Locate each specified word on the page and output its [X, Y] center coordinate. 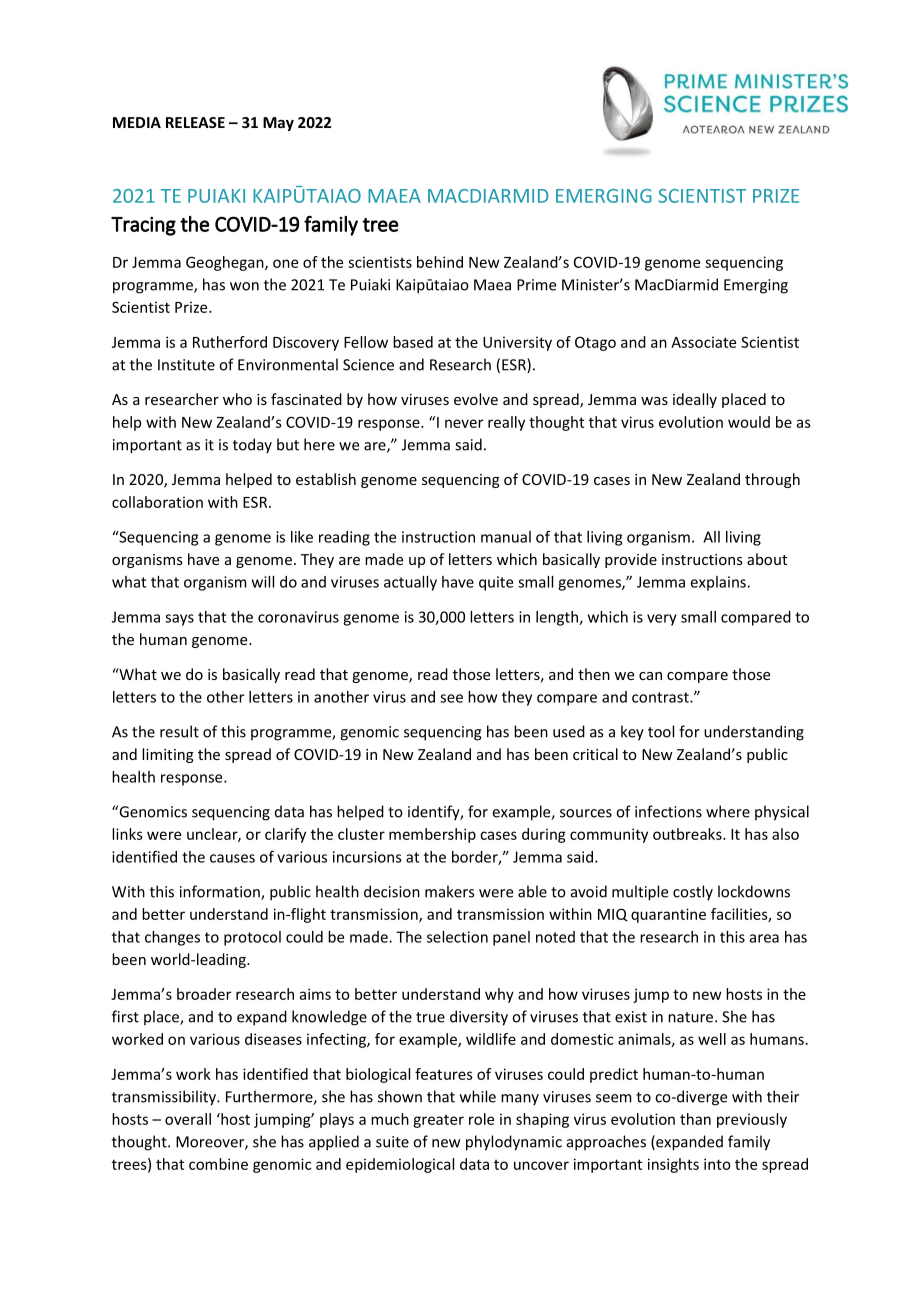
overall [188, 1119]
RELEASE [195, 122]
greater [438, 1121]
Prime [536, 285]
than [695, 1119]
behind [440, 262]
